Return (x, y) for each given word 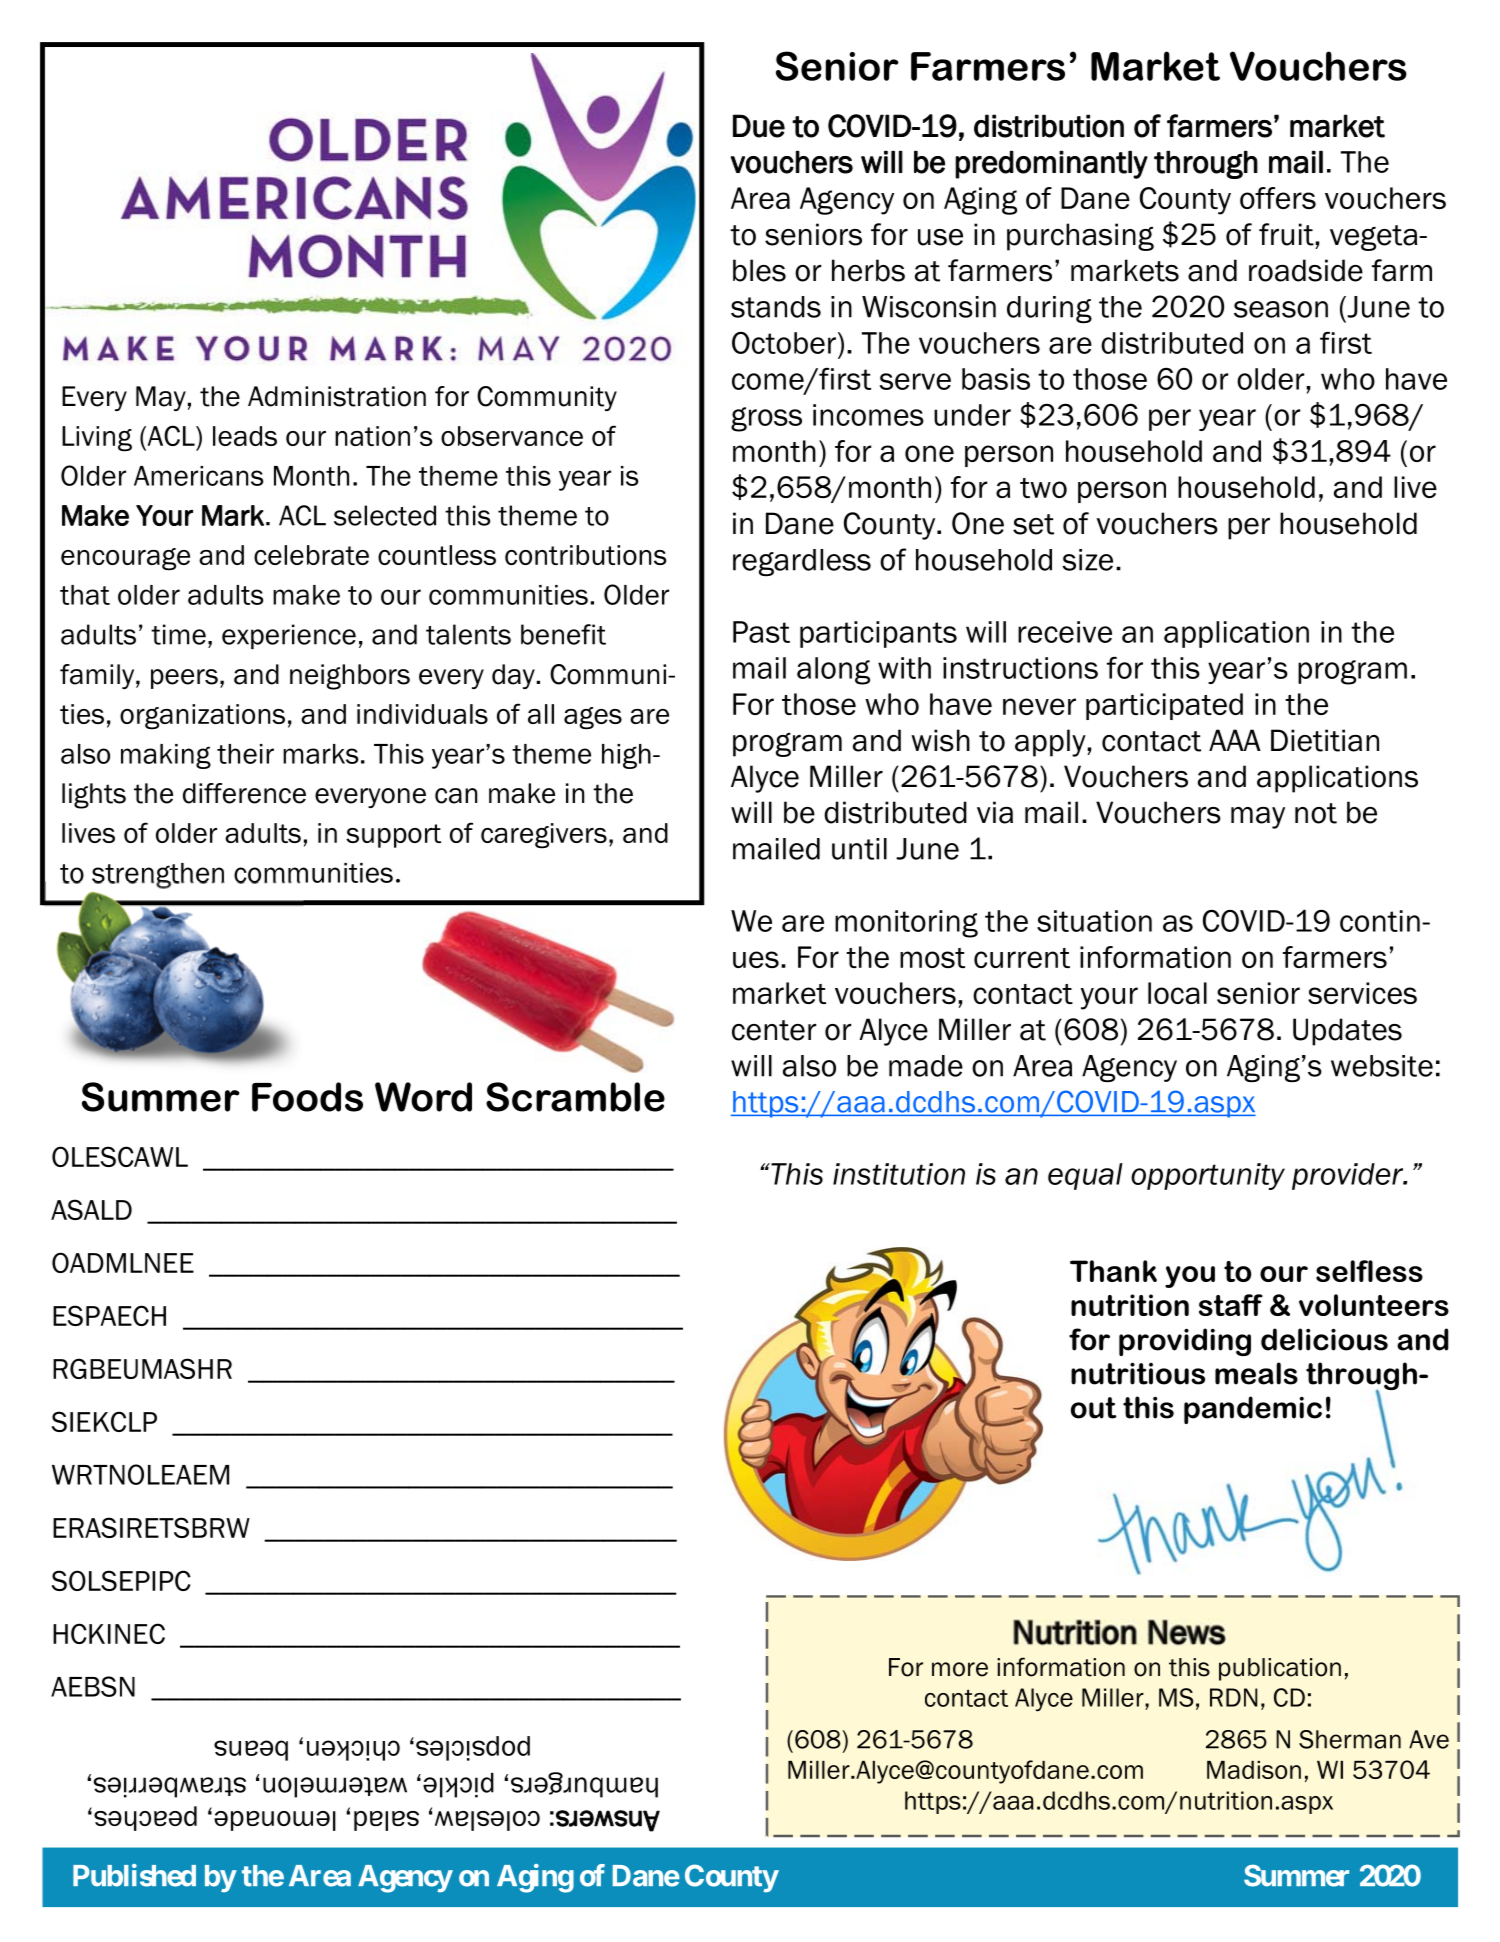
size (1087, 560)
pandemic (1253, 1410)
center (774, 1030)
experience (289, 636)
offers (1278, 198)
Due (759, 126)
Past (761, 632)
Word (423, 1097)
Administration (337, 396)
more (960, 1669)
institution (899, 1174)
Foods (307, 1097)
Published (134, 1875)
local (1177, 993)
